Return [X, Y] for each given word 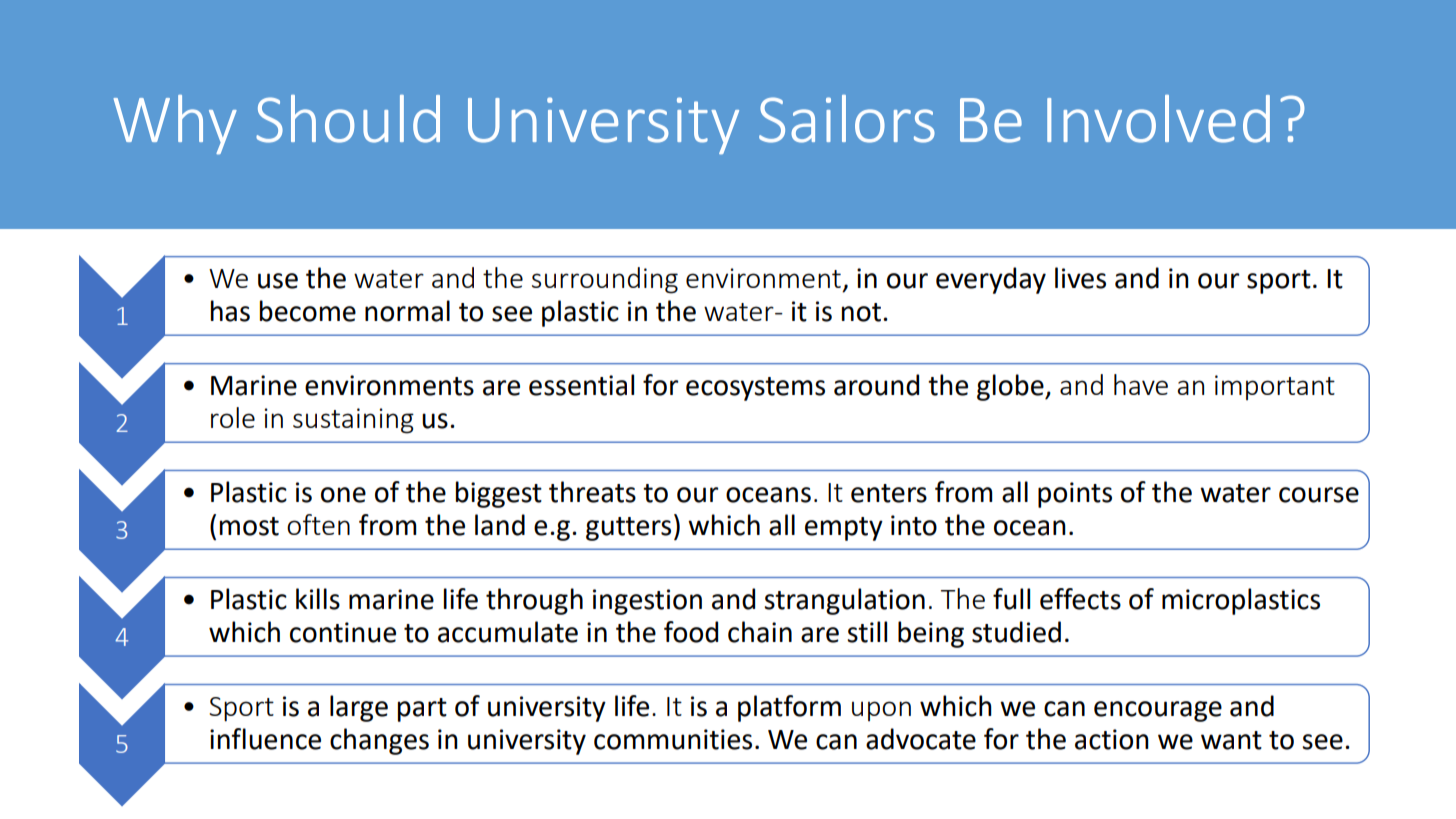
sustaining [353, 421]
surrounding [605, 280]
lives [1080, 278]
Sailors [847, 119]
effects [1080, 599]
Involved [1158, 119]
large [359, 708]
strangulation [844, 601]
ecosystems [755, 389]
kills [318, 599]
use [278, 281]
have [1141, 384]
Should [348, 119]
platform [789, 708]
